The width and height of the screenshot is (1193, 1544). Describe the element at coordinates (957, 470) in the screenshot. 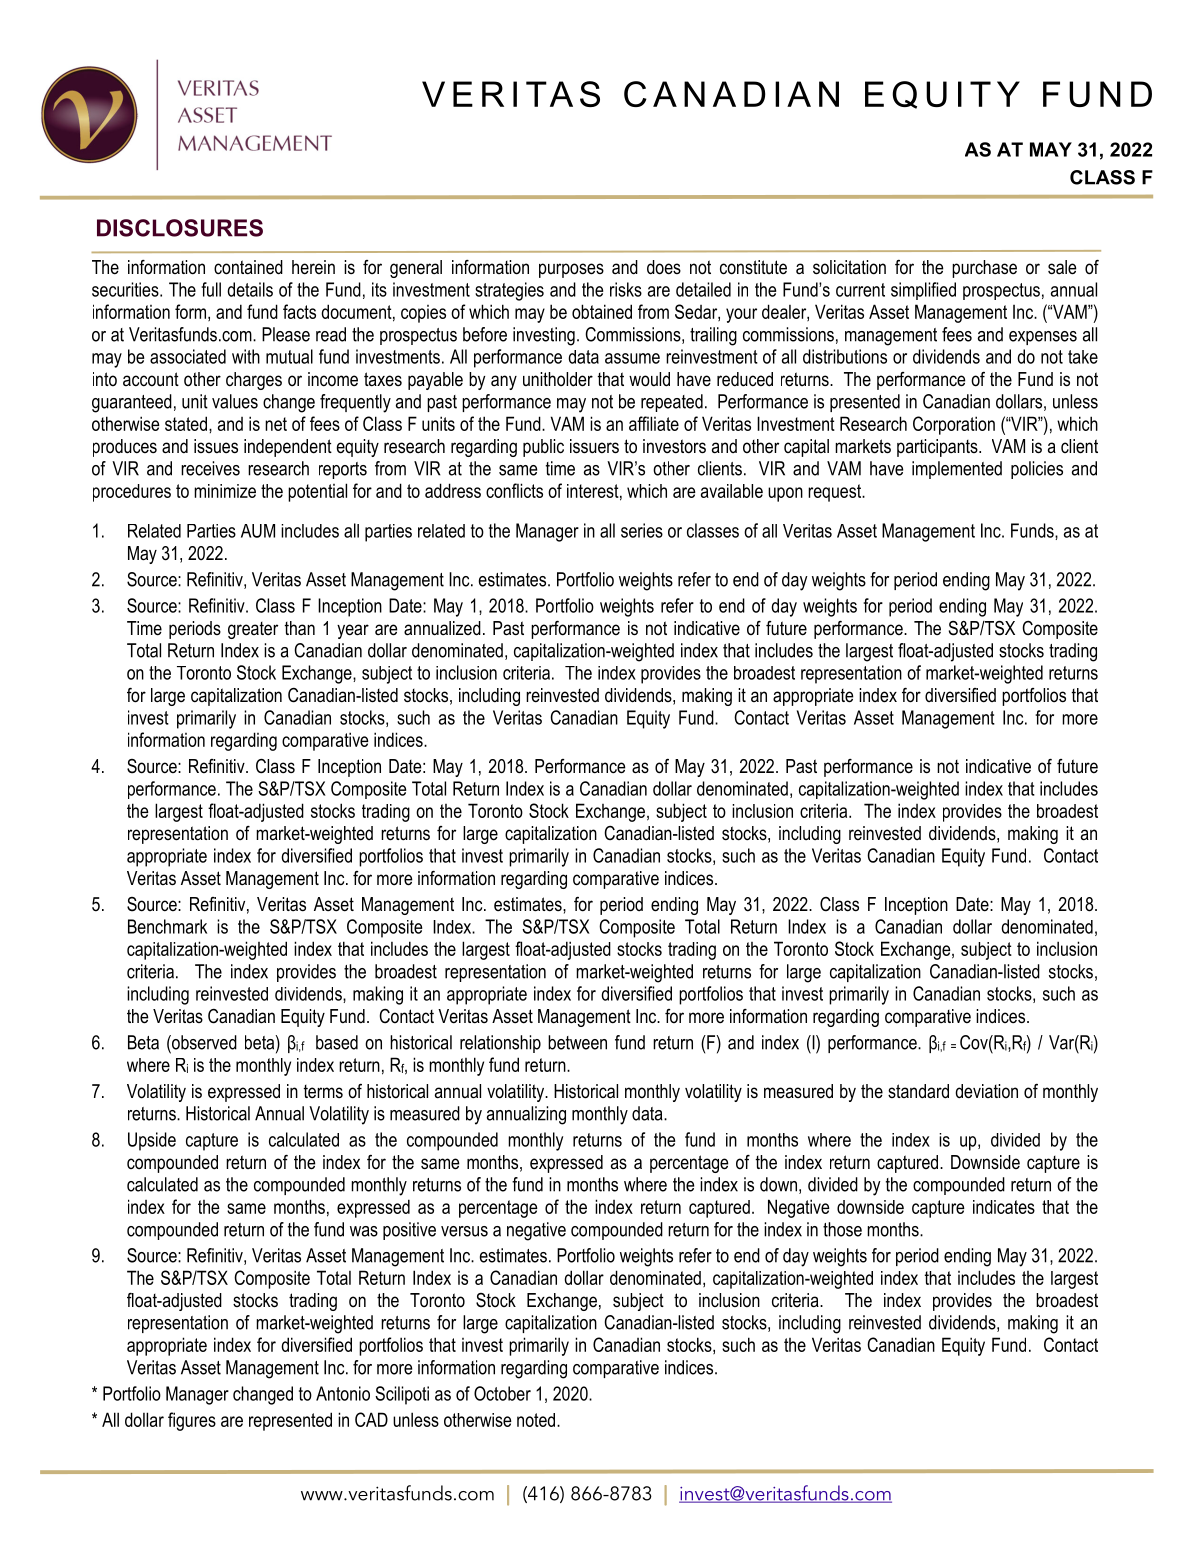

I see `implemented` at that location.
